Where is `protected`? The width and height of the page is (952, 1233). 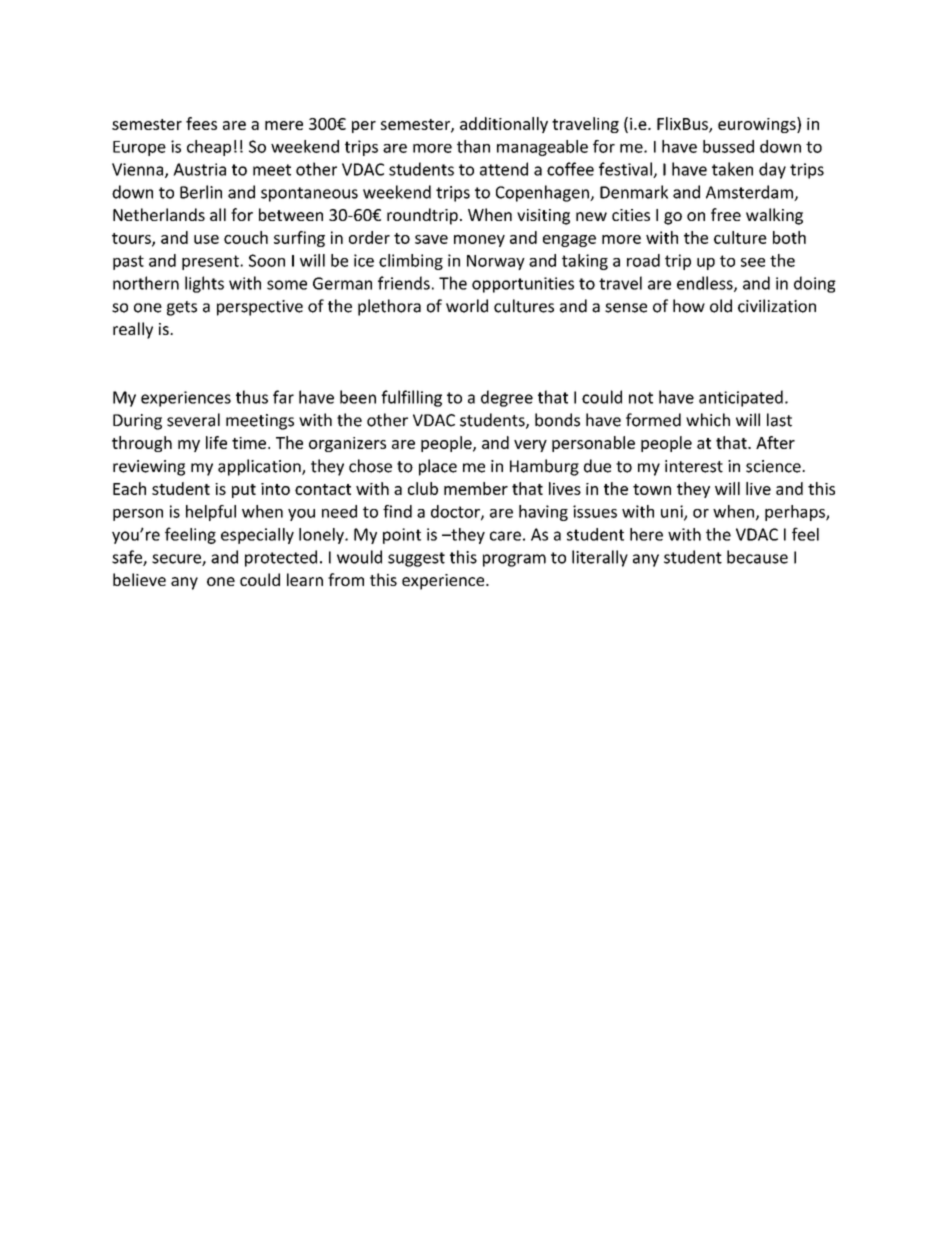
protected is located at coordinates (281, 558).
